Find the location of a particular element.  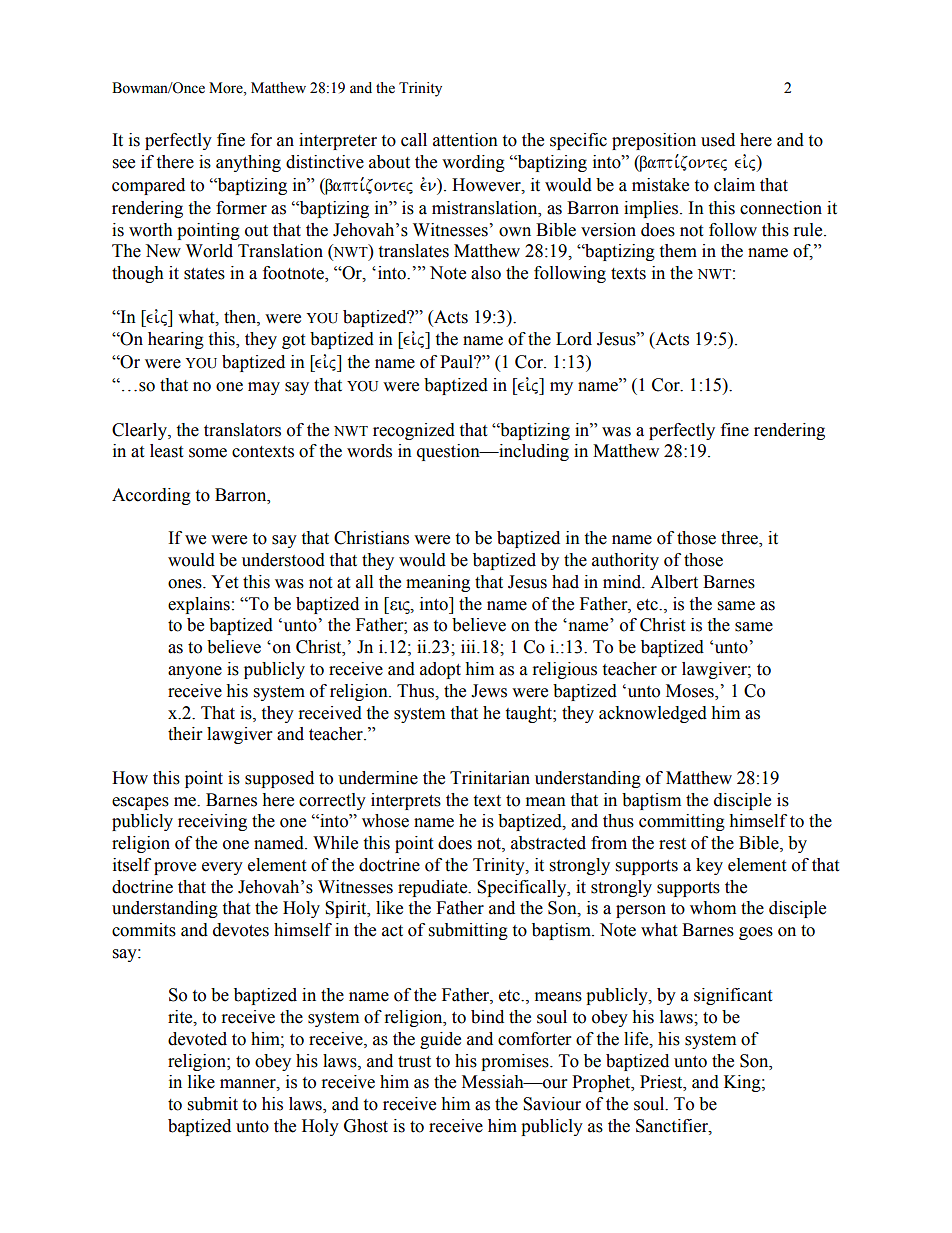

claim is located at coordinates (734, 185).
